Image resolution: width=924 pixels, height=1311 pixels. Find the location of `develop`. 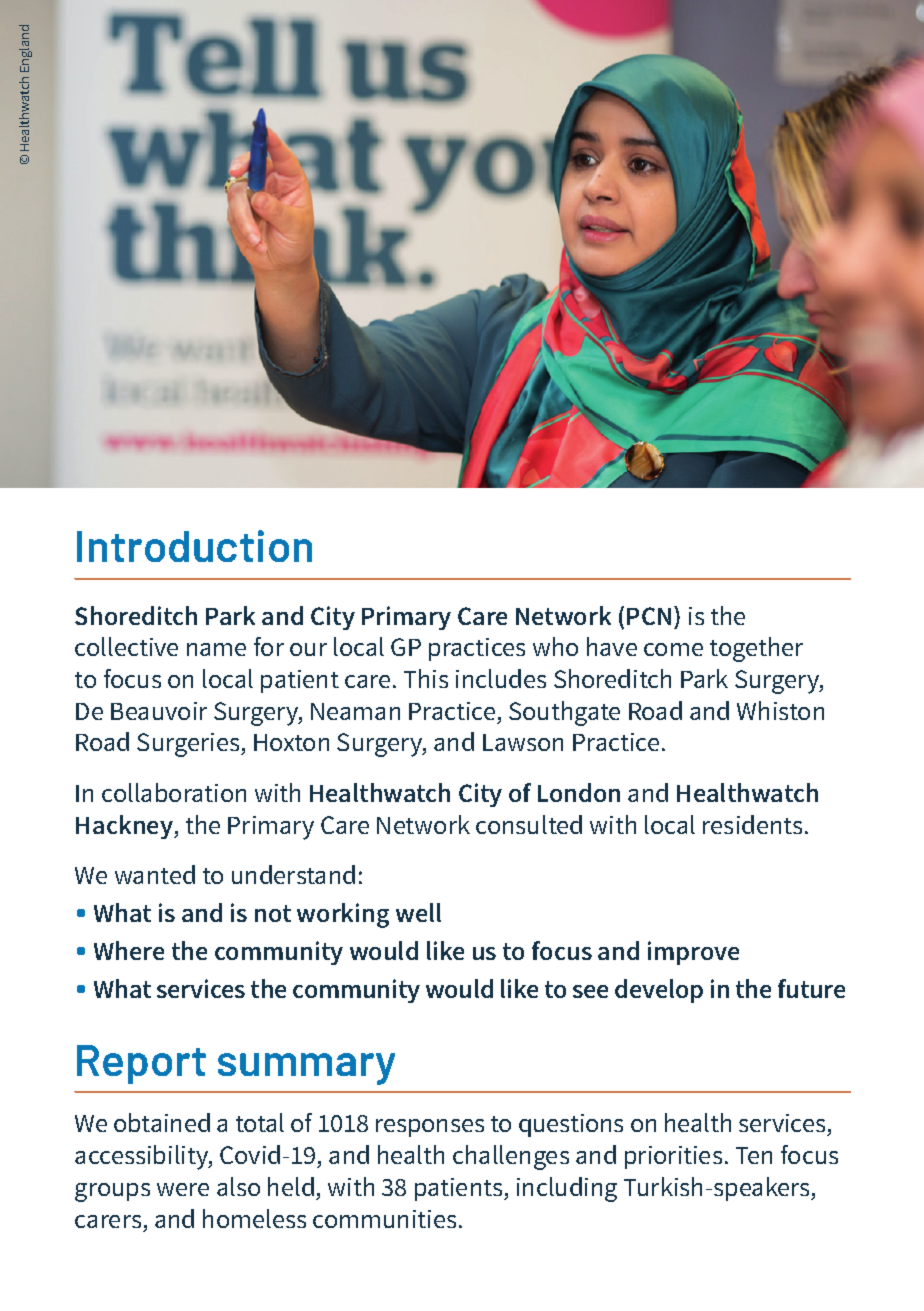

develop is located at coordinates (659, 991).
